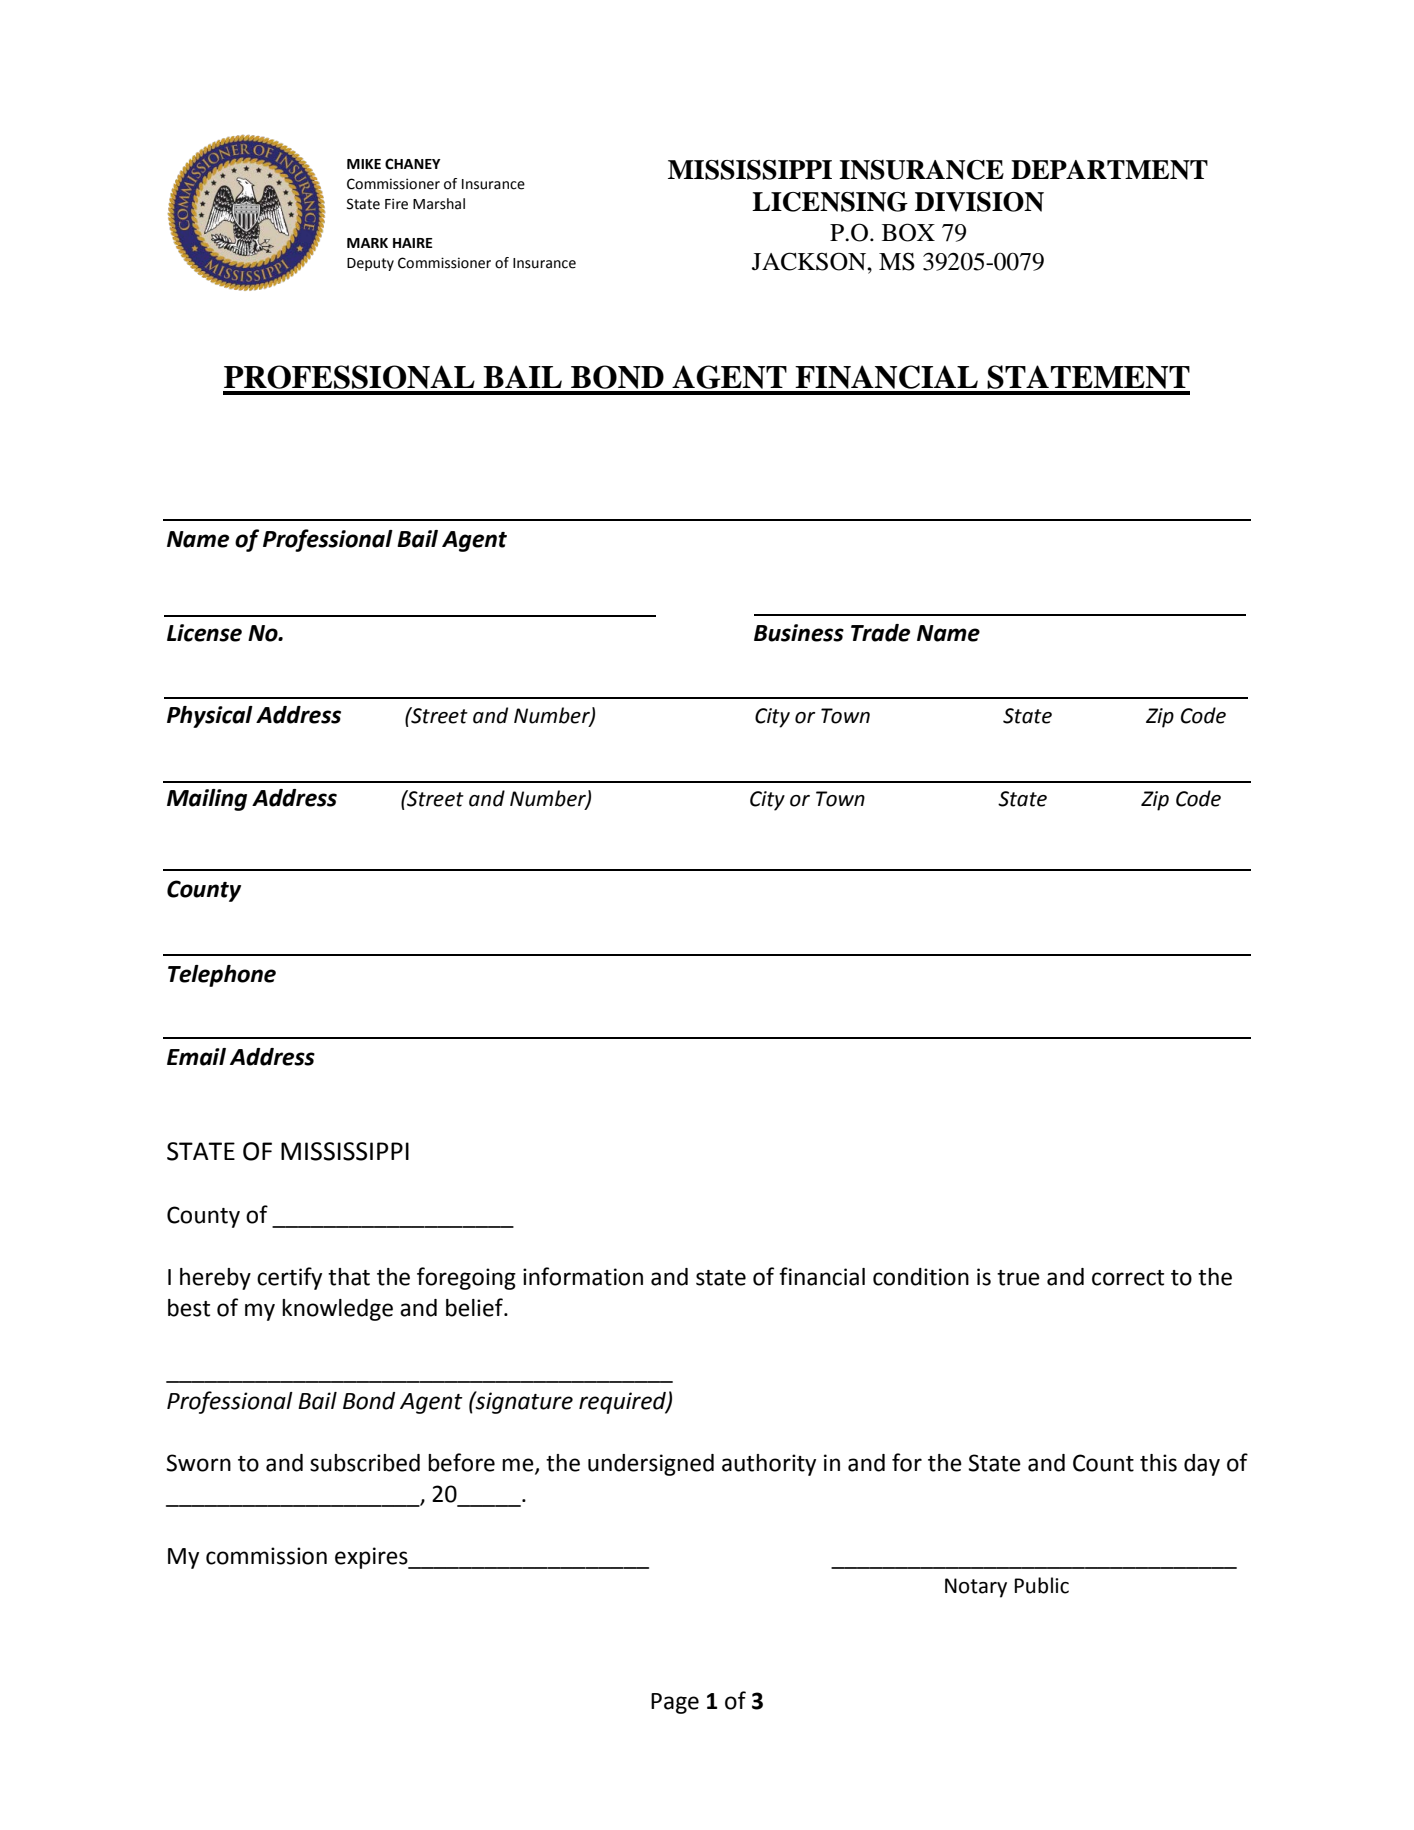 This screenshot has height=1830, width=1414. What do you see at coordinates (830, 202) in the screenshot?
I see `LICENSING` at bounding box center [830, 202].
